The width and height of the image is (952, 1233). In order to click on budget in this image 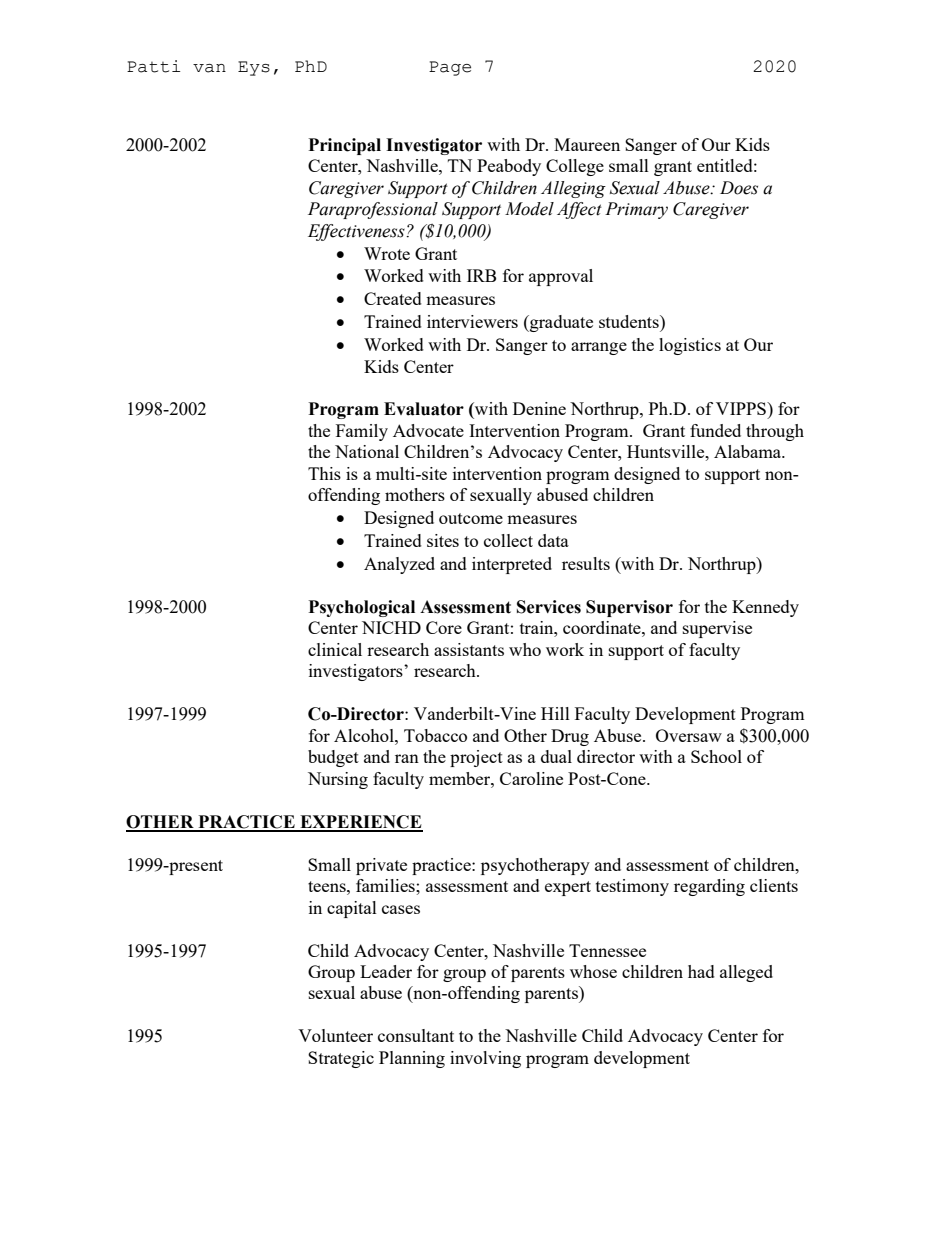, I will do `click(333, 758)`.
